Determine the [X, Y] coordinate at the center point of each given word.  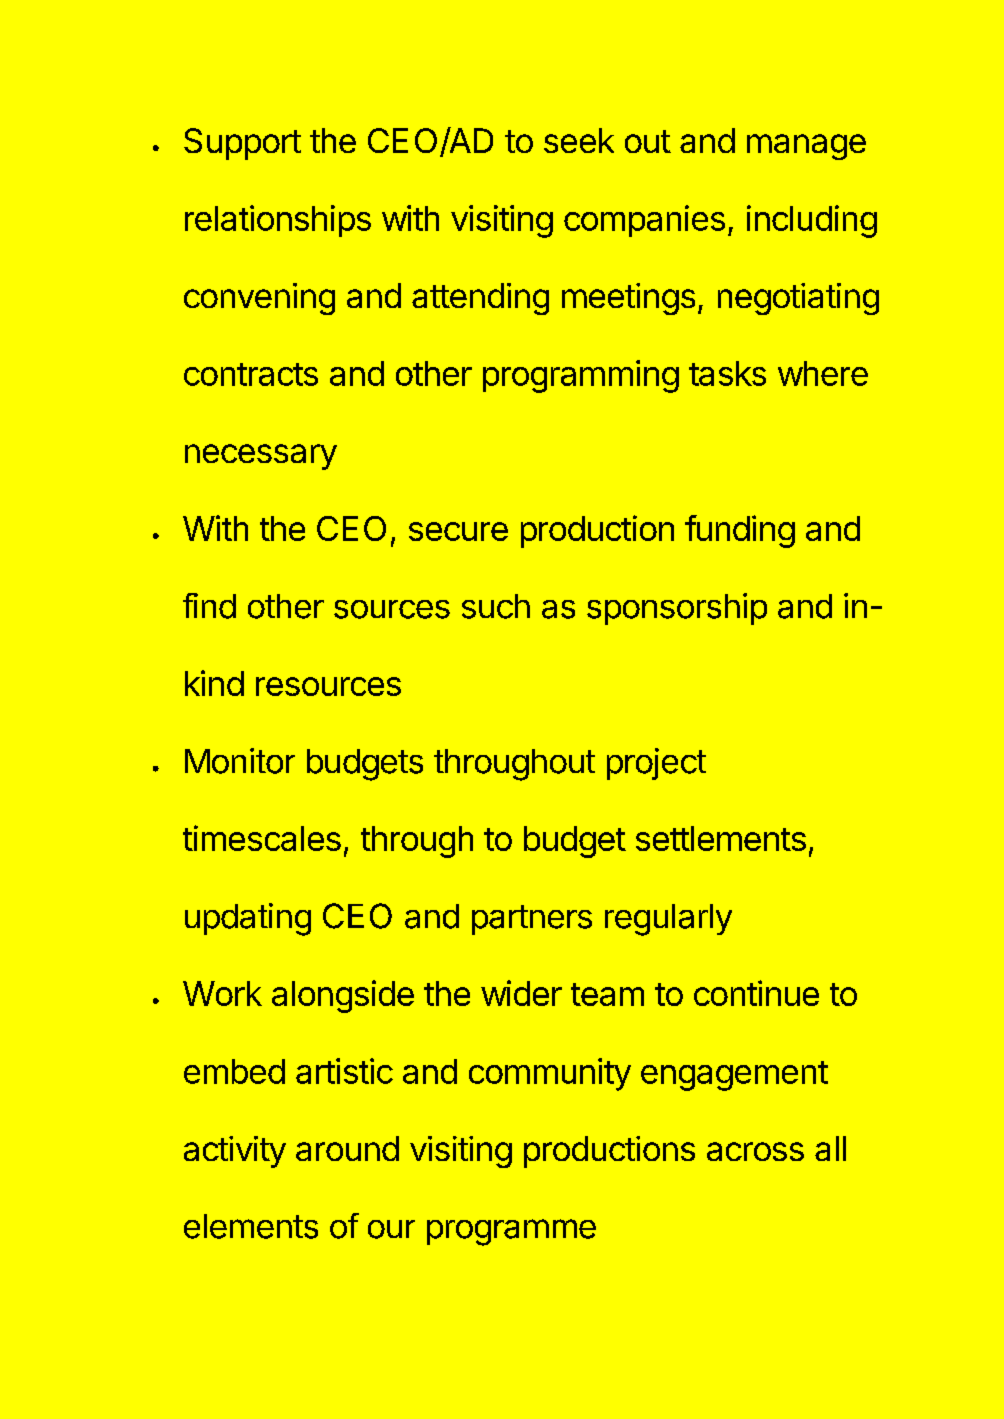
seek [579, 140]
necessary [261, 457]
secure [458, 531]
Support [242, 144]
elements [251, 1226]
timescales [262, 838]
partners [532, 920]
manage [806, 147]
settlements [721, 838]
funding [740, 531]
